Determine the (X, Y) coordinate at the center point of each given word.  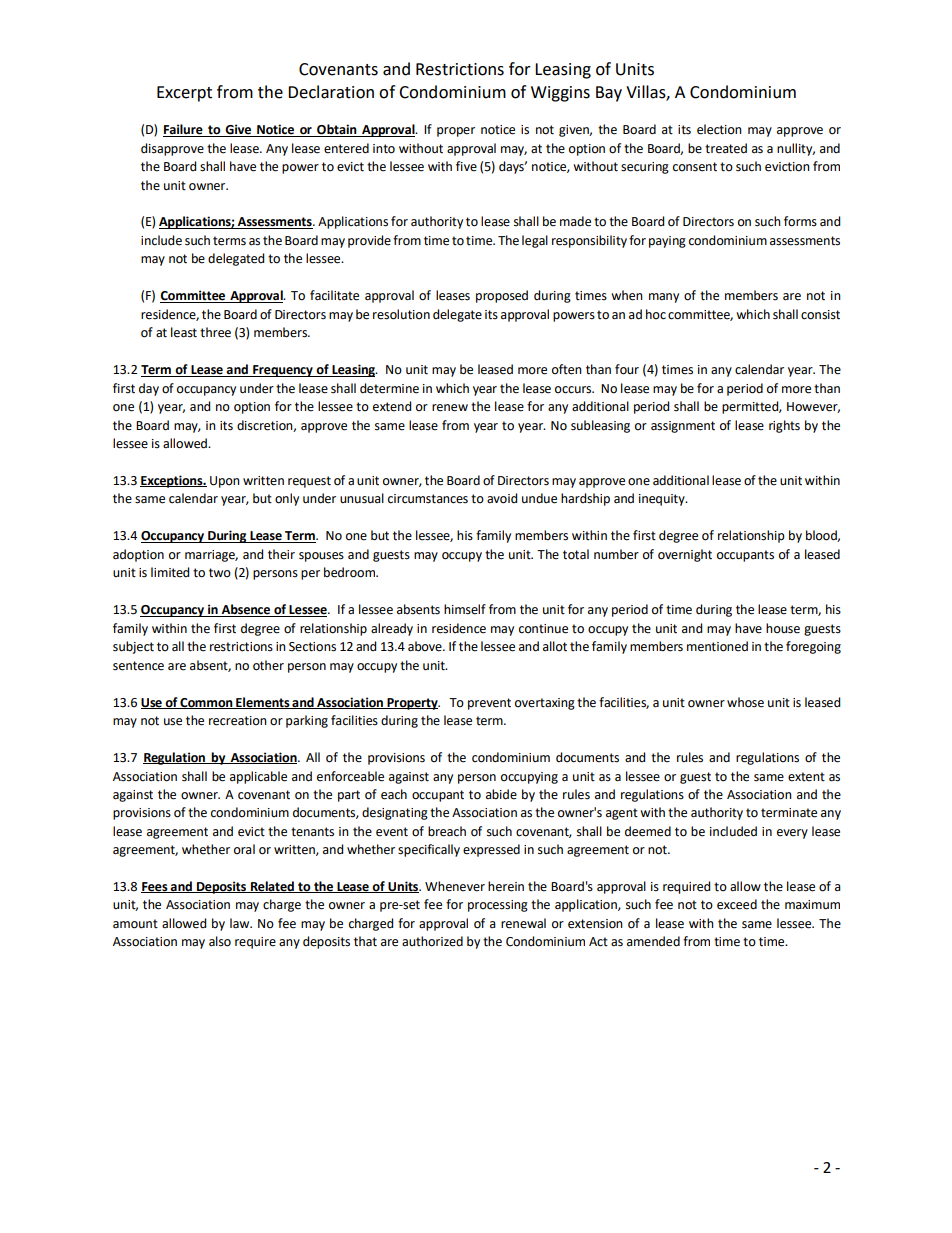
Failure (184, 130)
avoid (502, 498)
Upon (225, 482)
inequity (663, 500)
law (241, 923)
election (719, 129)
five (466, 166)
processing (498, 906)
